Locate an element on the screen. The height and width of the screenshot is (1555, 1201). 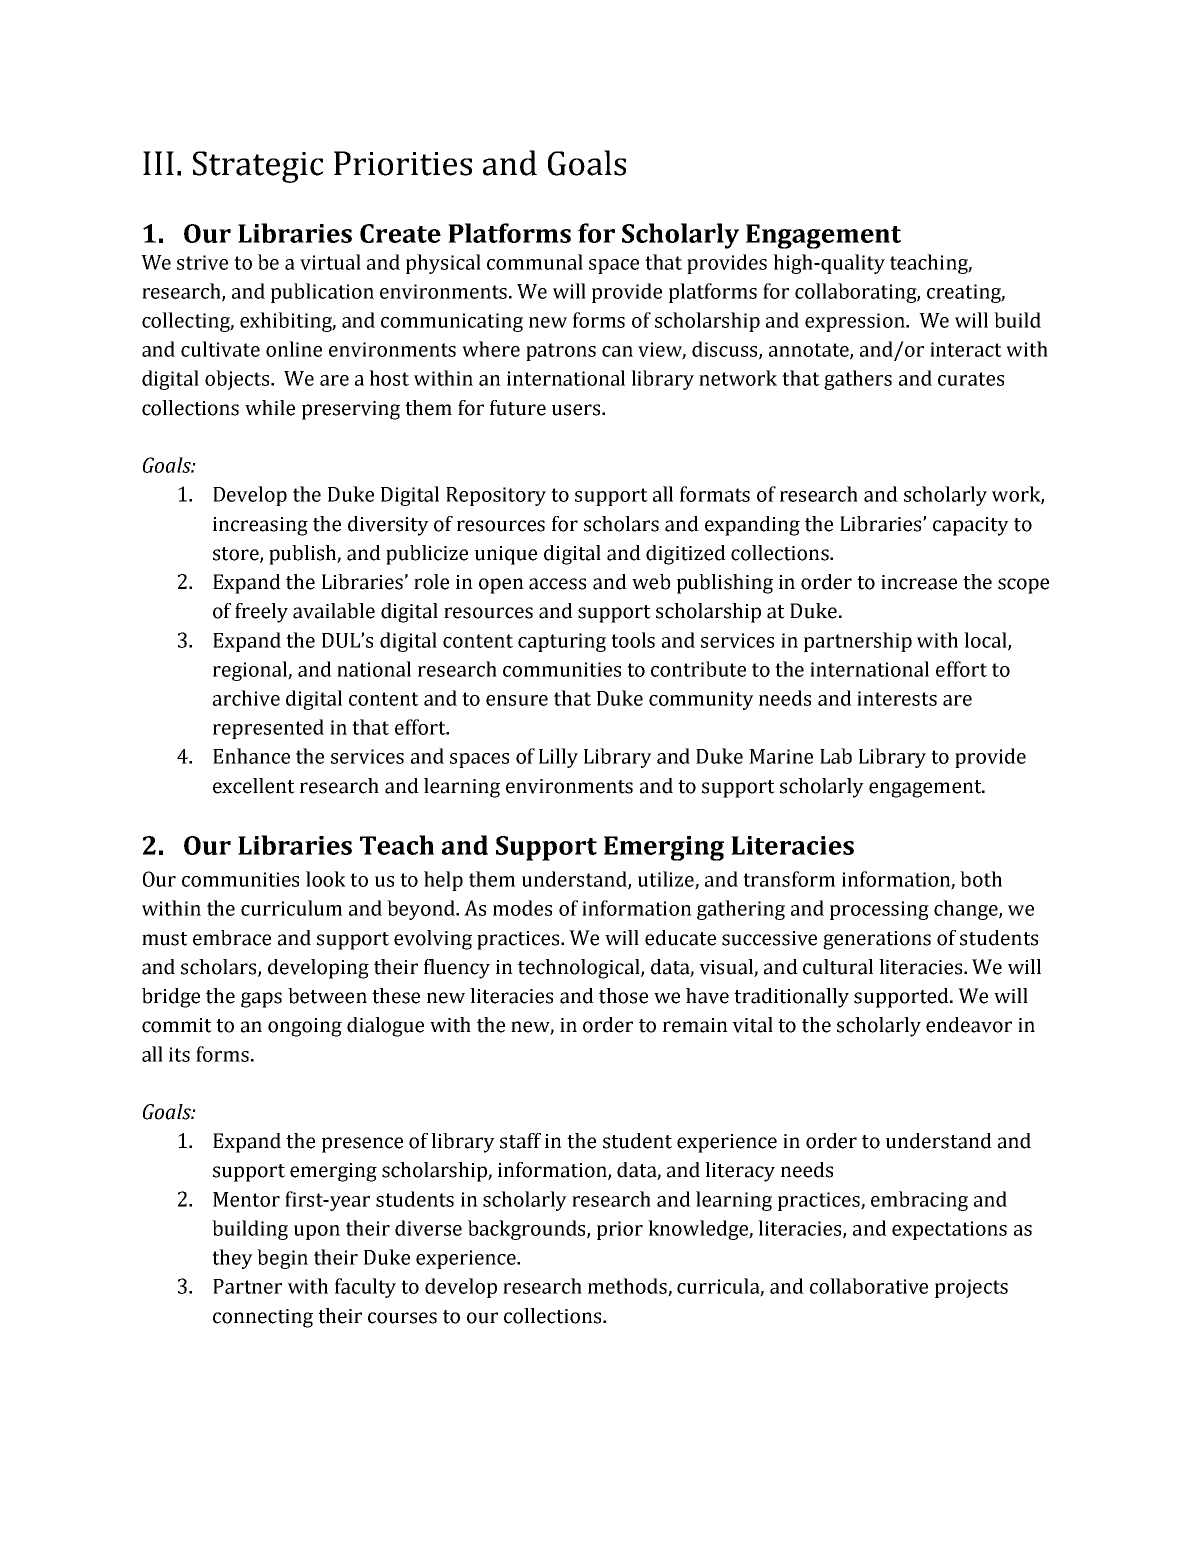
backgrounds is located at coordinates (528, 1230).
